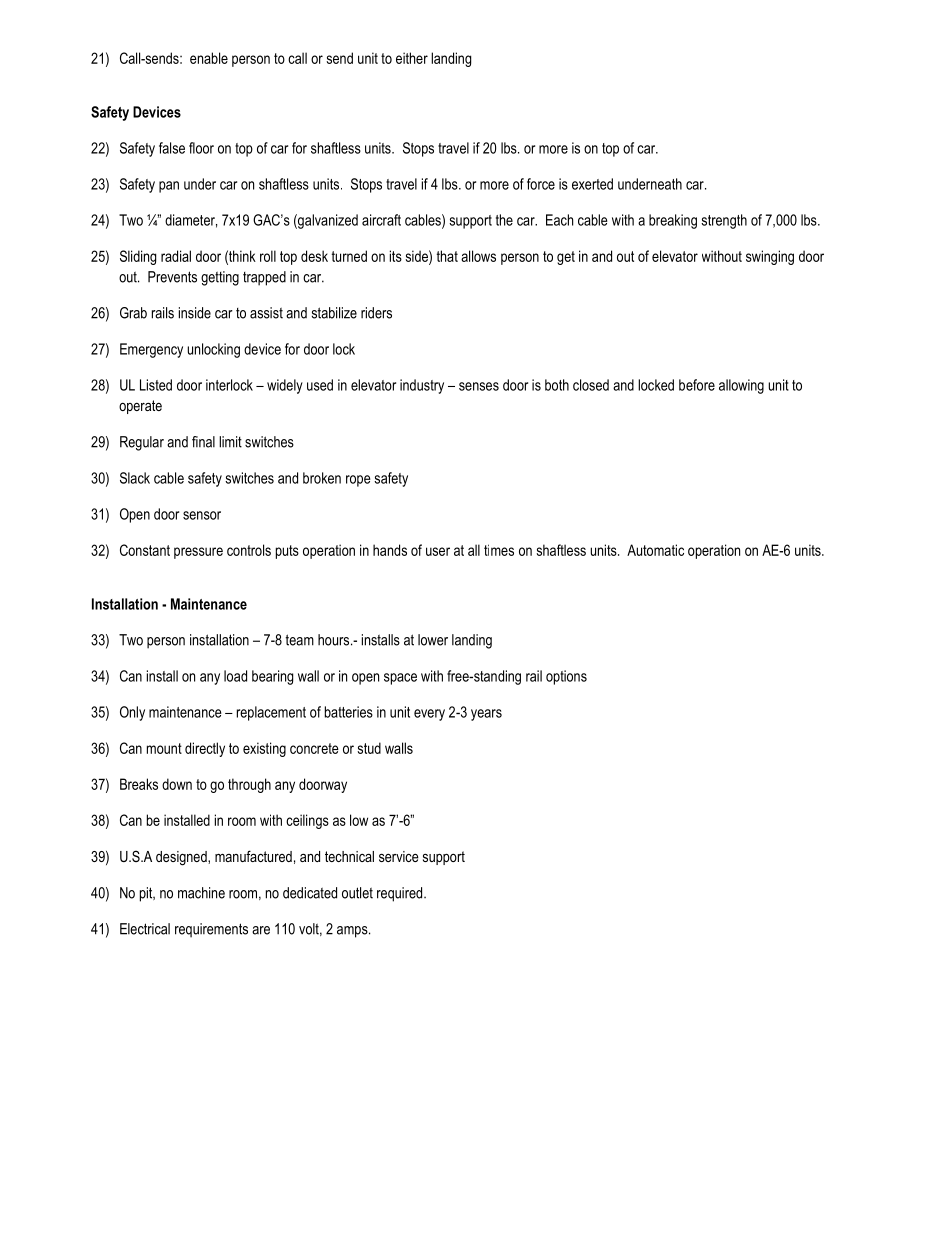  What do you see at coordinates (438, 551) in the screenshot?
I see `user` at bounding box center [438, 551].
